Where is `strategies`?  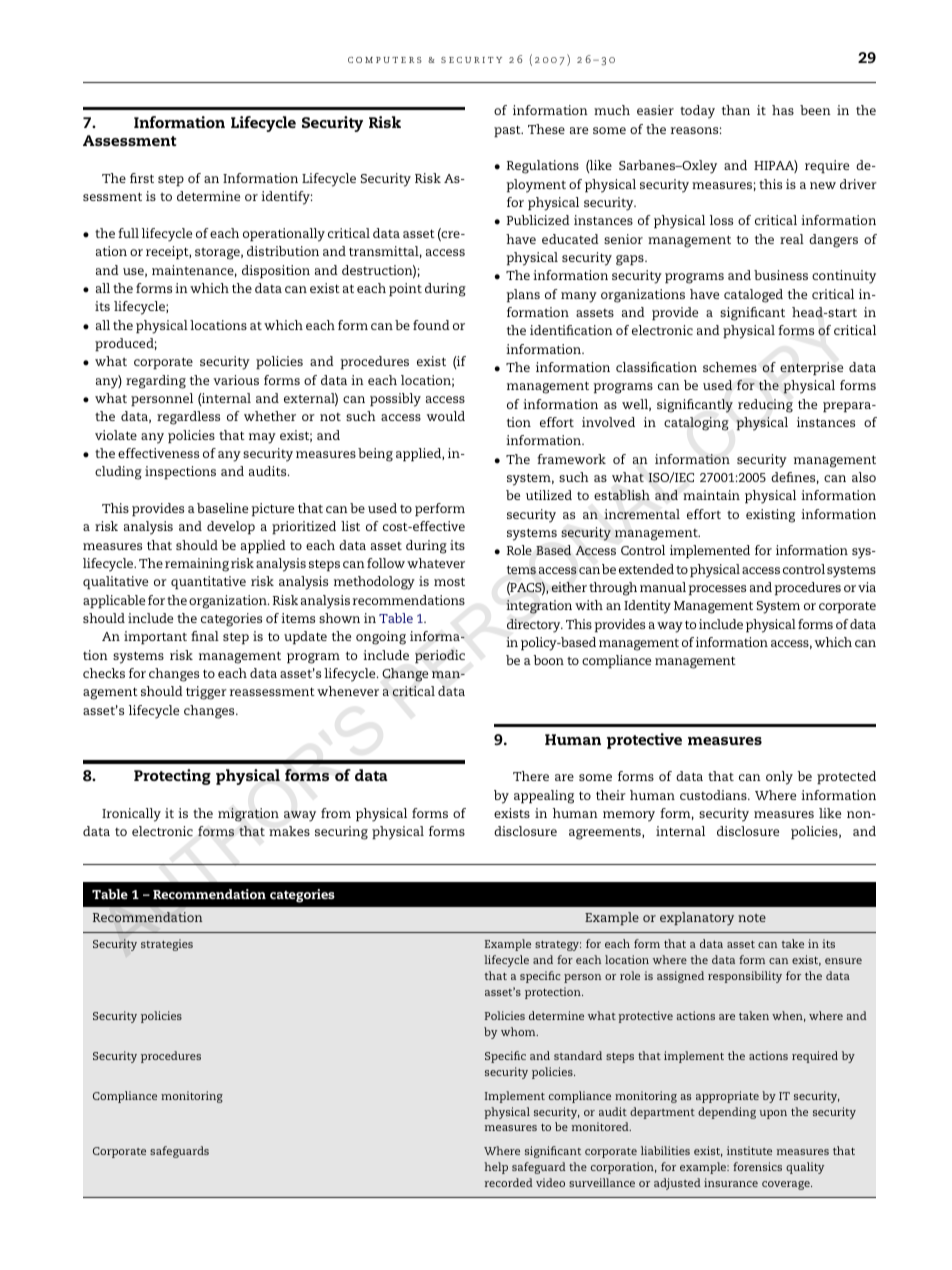
strategies is located at coordinates (167, 945).
